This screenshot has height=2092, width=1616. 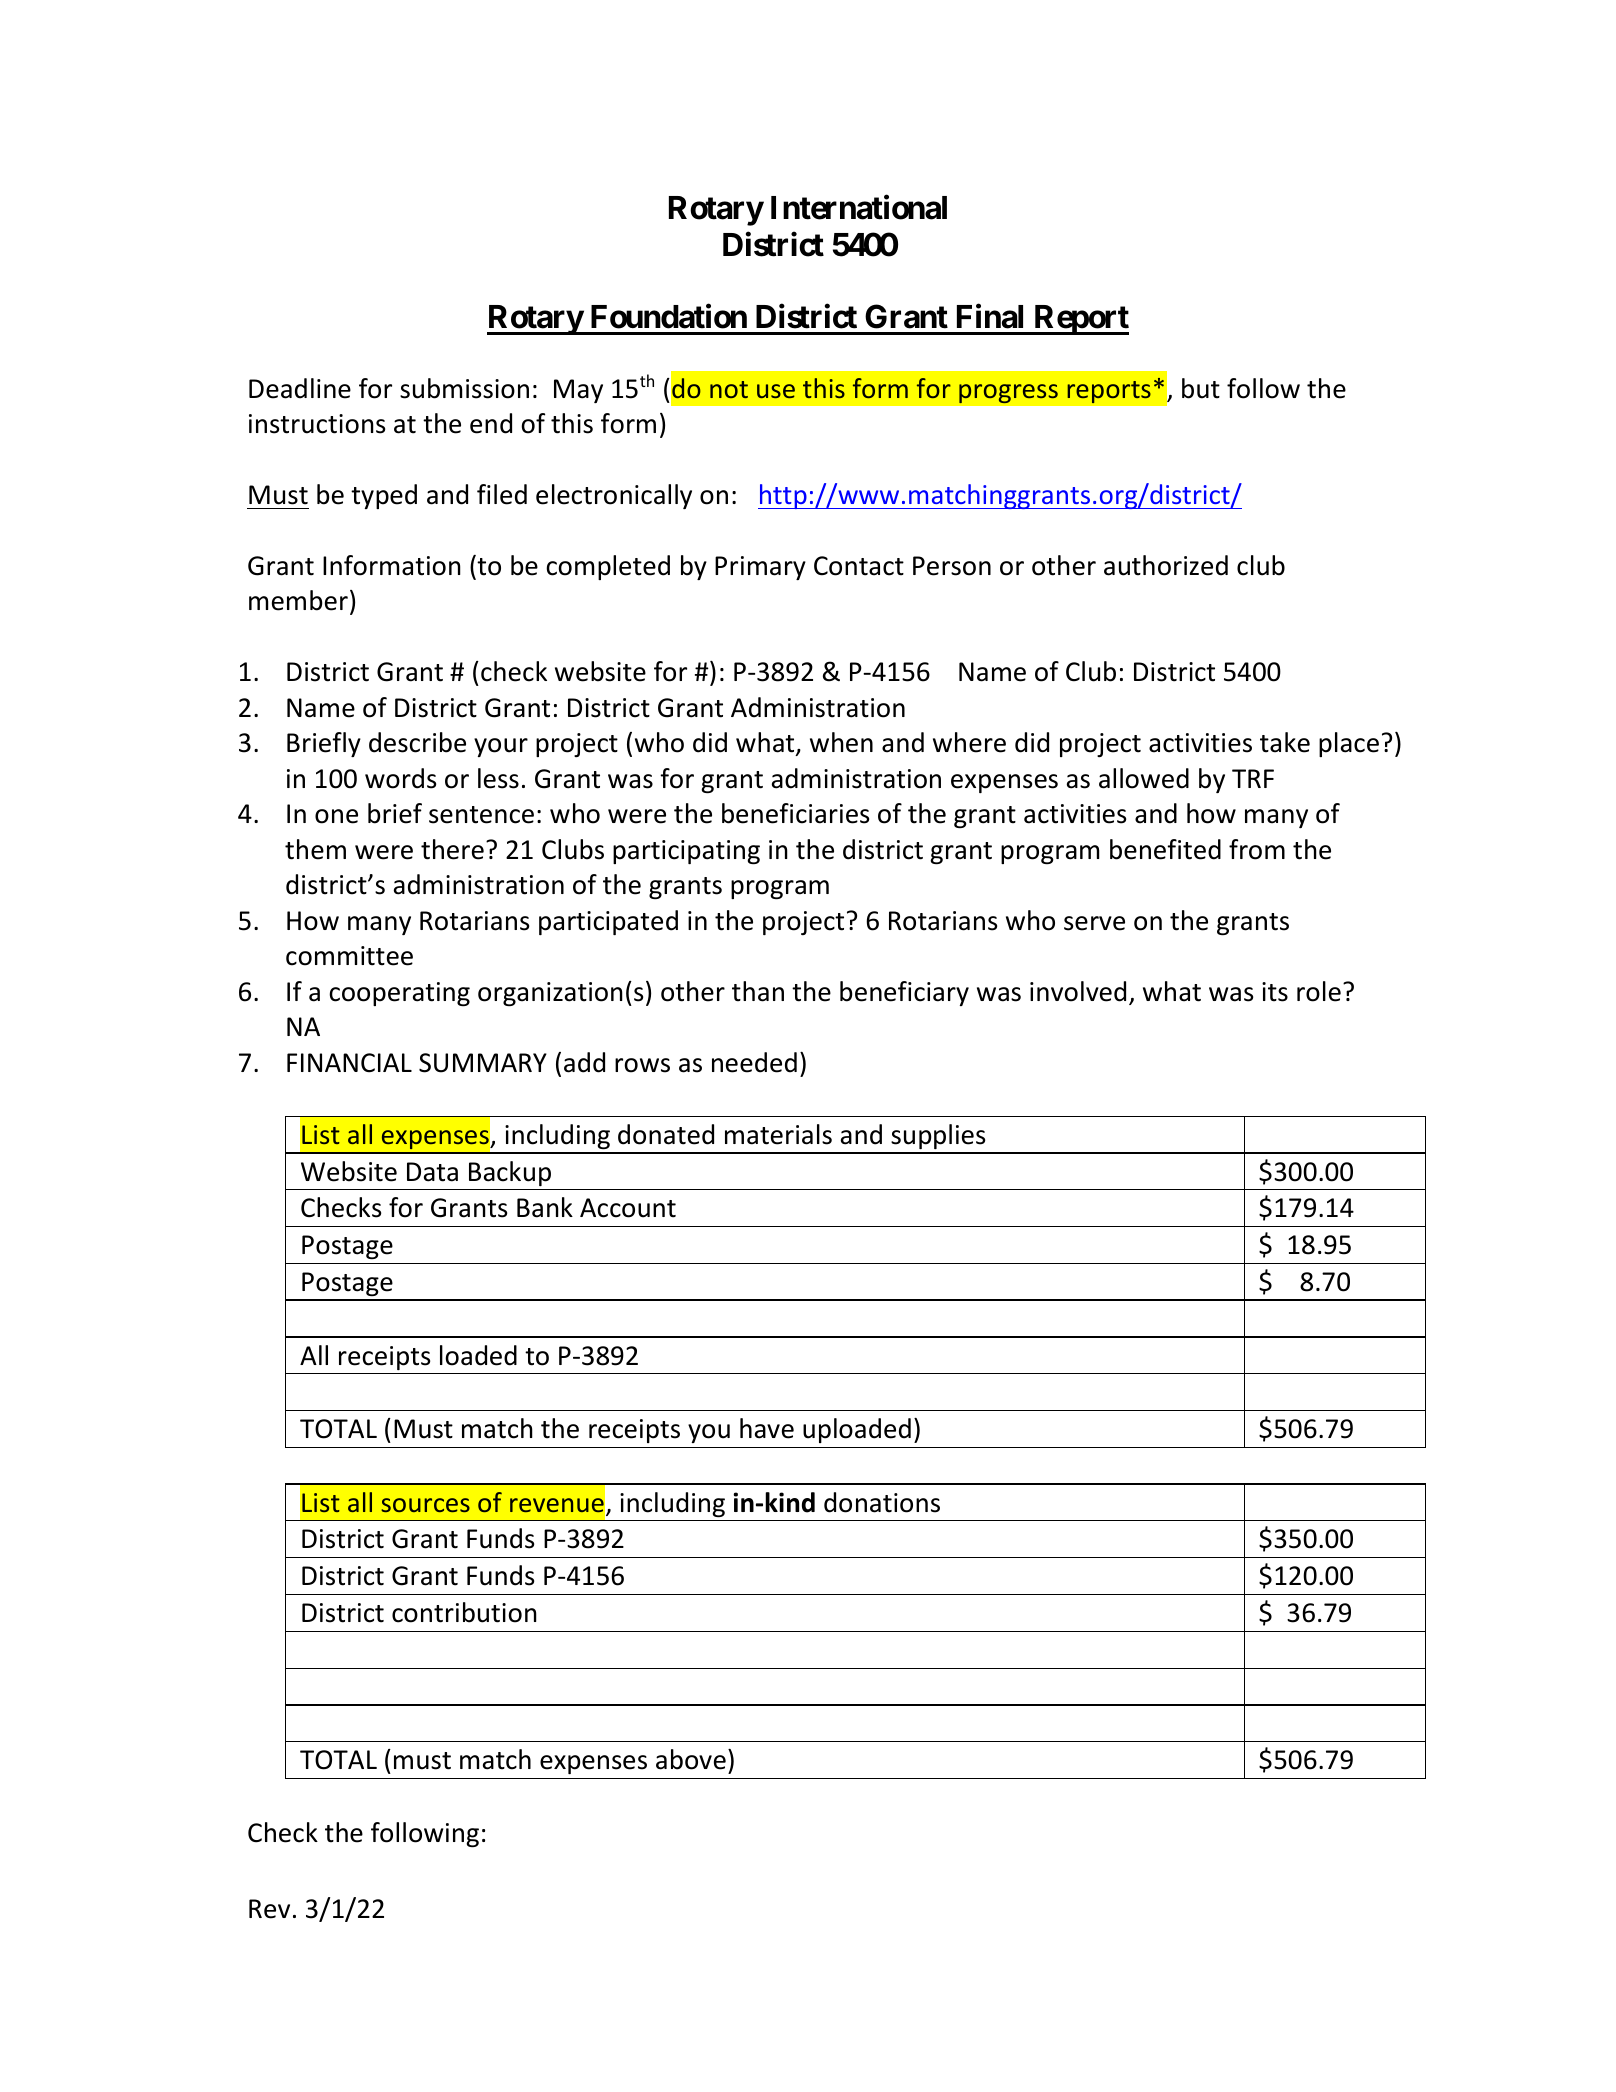 I want to click on above, so click(x=691, y=1759).
